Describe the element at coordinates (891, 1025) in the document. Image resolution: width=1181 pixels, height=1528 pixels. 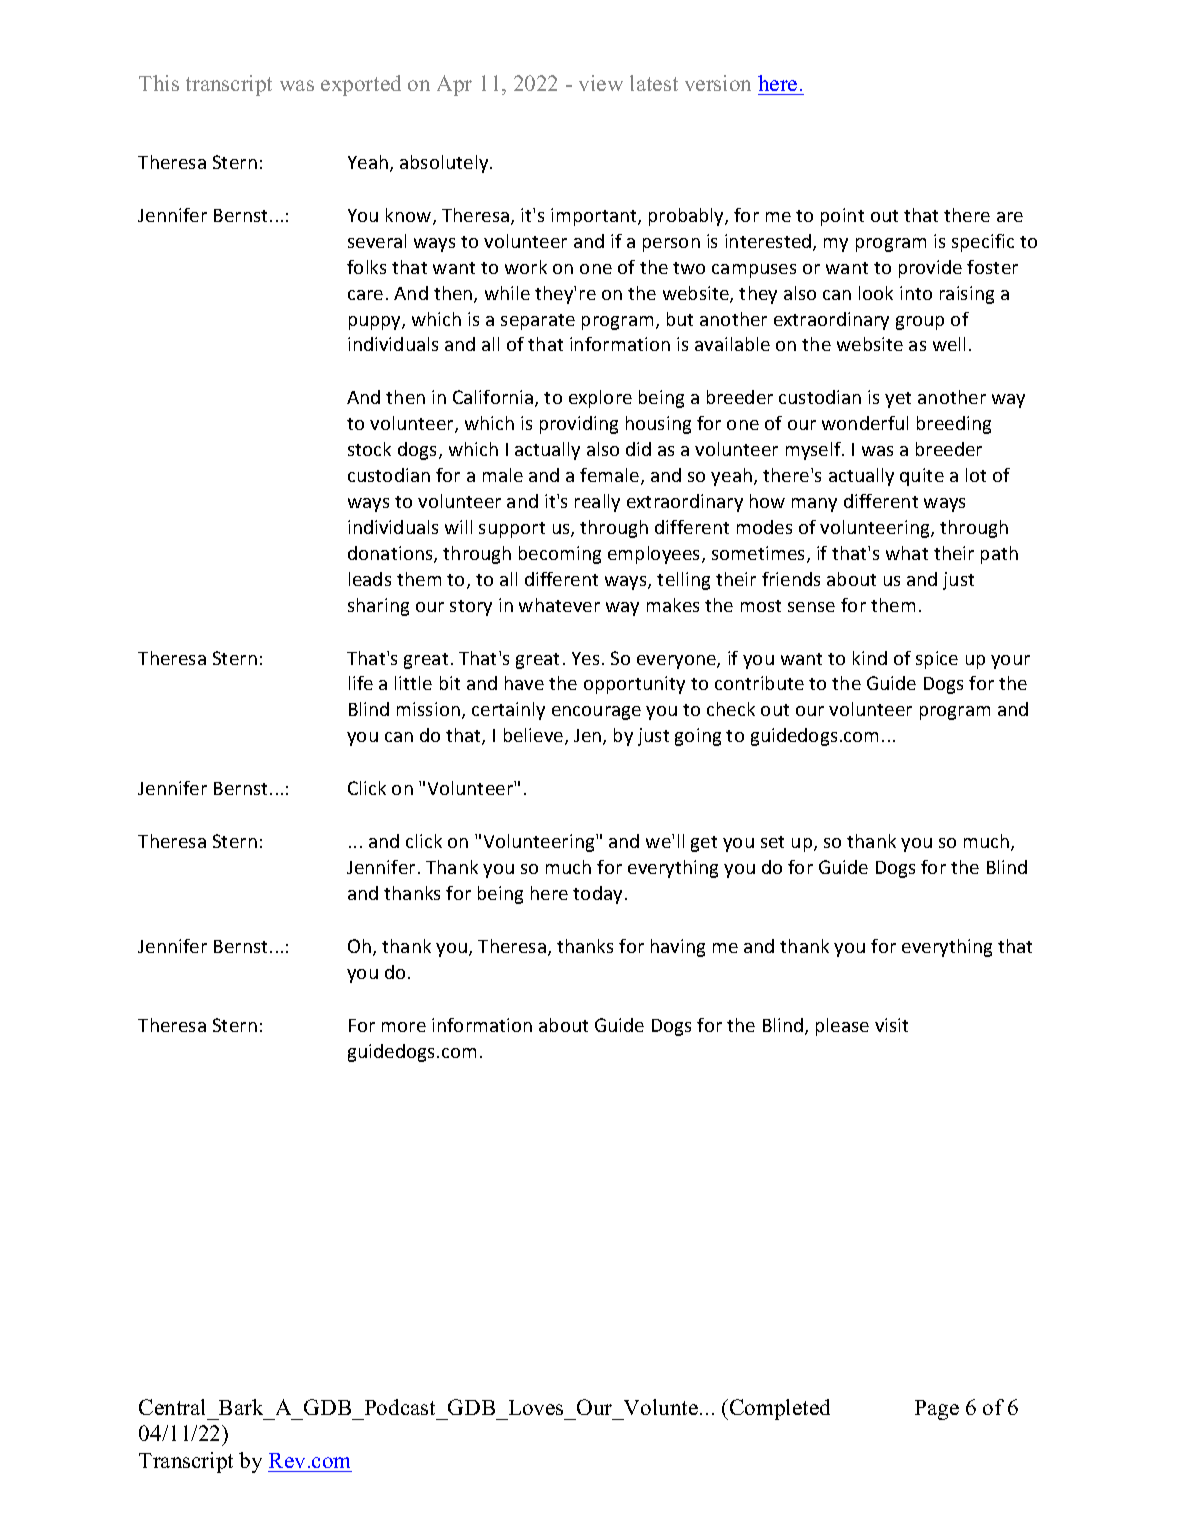
I see `visit` at that location.
